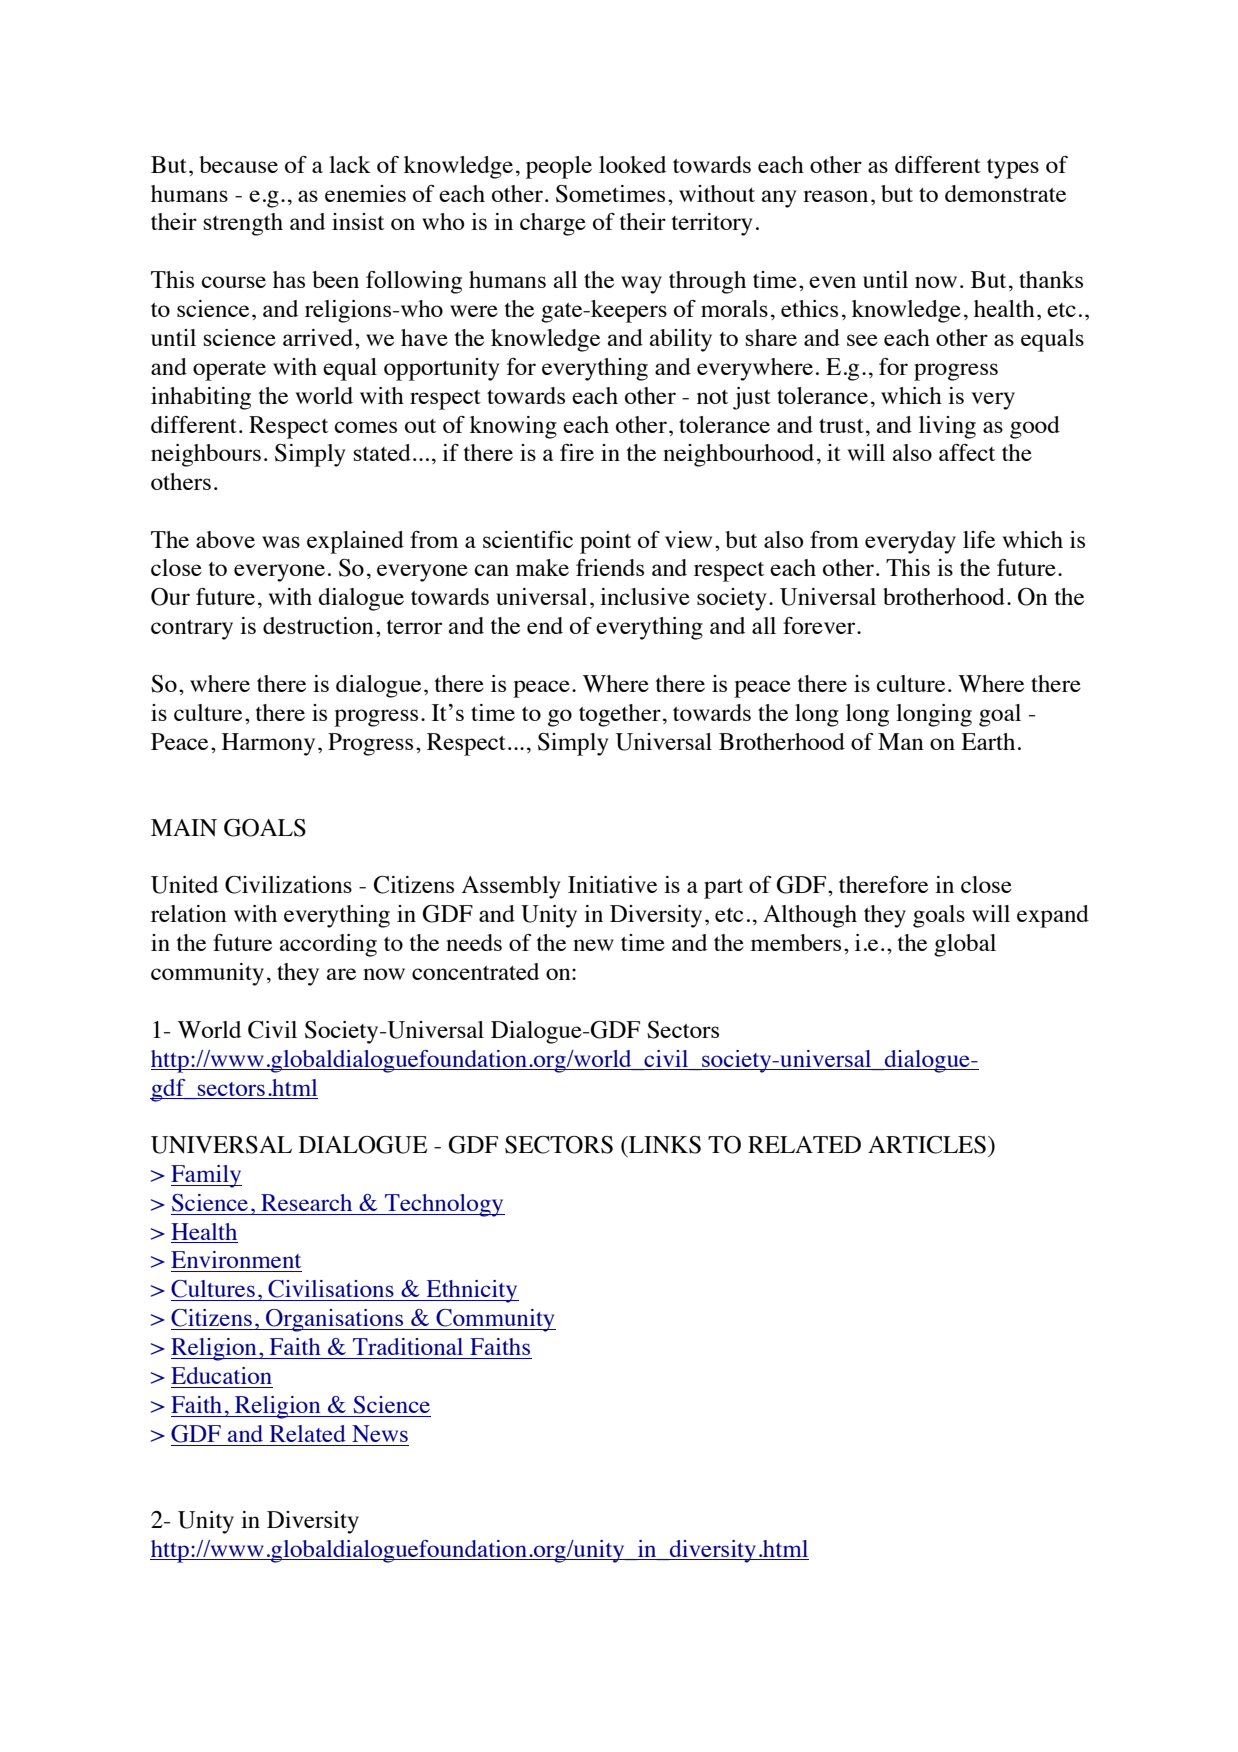 The height and width of the page is (1752, 1238). I want to click on Earth, so click(988, 741).
